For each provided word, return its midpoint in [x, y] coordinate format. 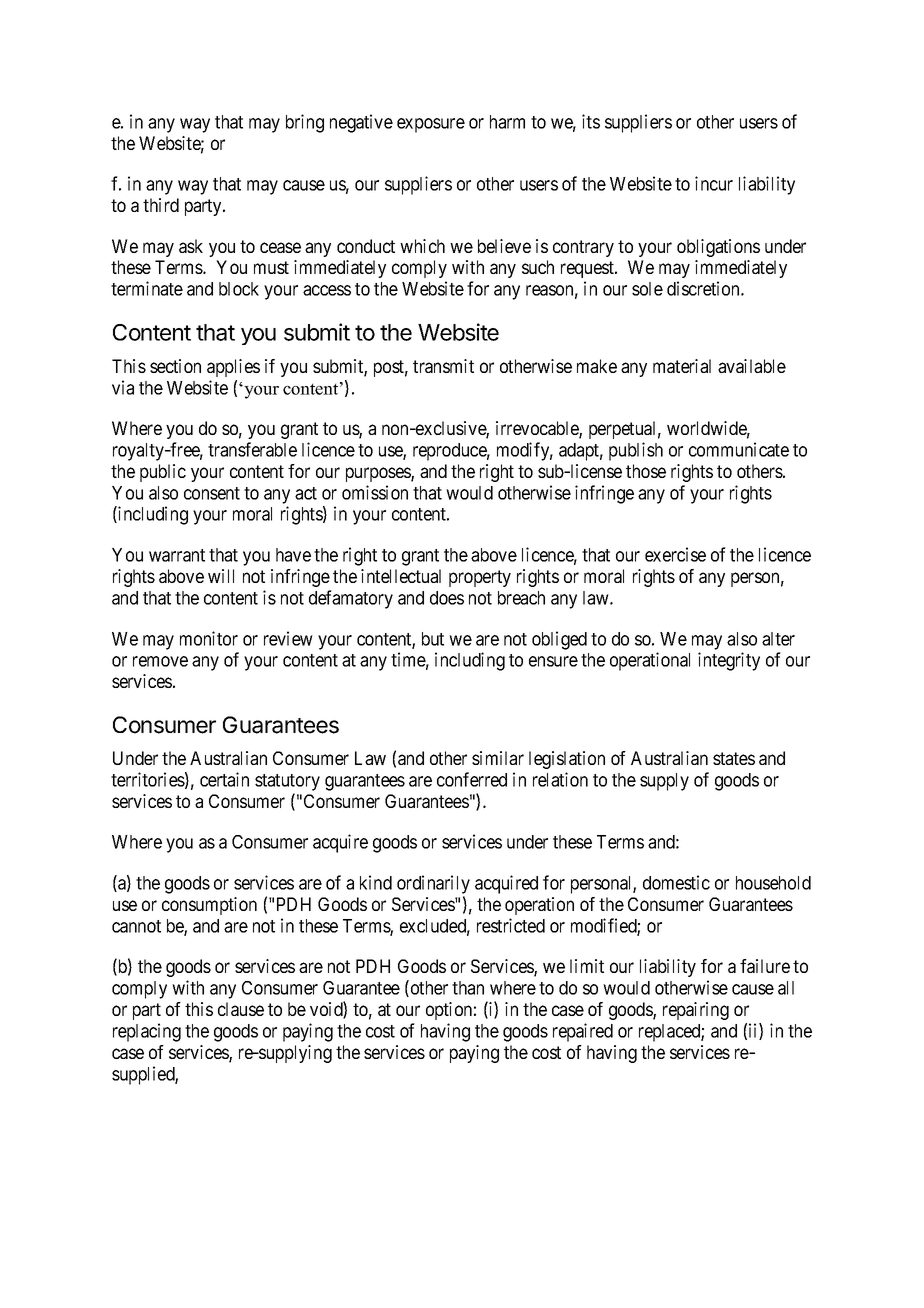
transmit [443, 366]
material [682, 366]
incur [714, 183]
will [221, 576]
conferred [472, 779]
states [734, 758]
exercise [675, 554]
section [175, 366]
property [480, 578]
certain [224, 779]
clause [241, 1009]
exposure [431, 125]
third [161, 205]
